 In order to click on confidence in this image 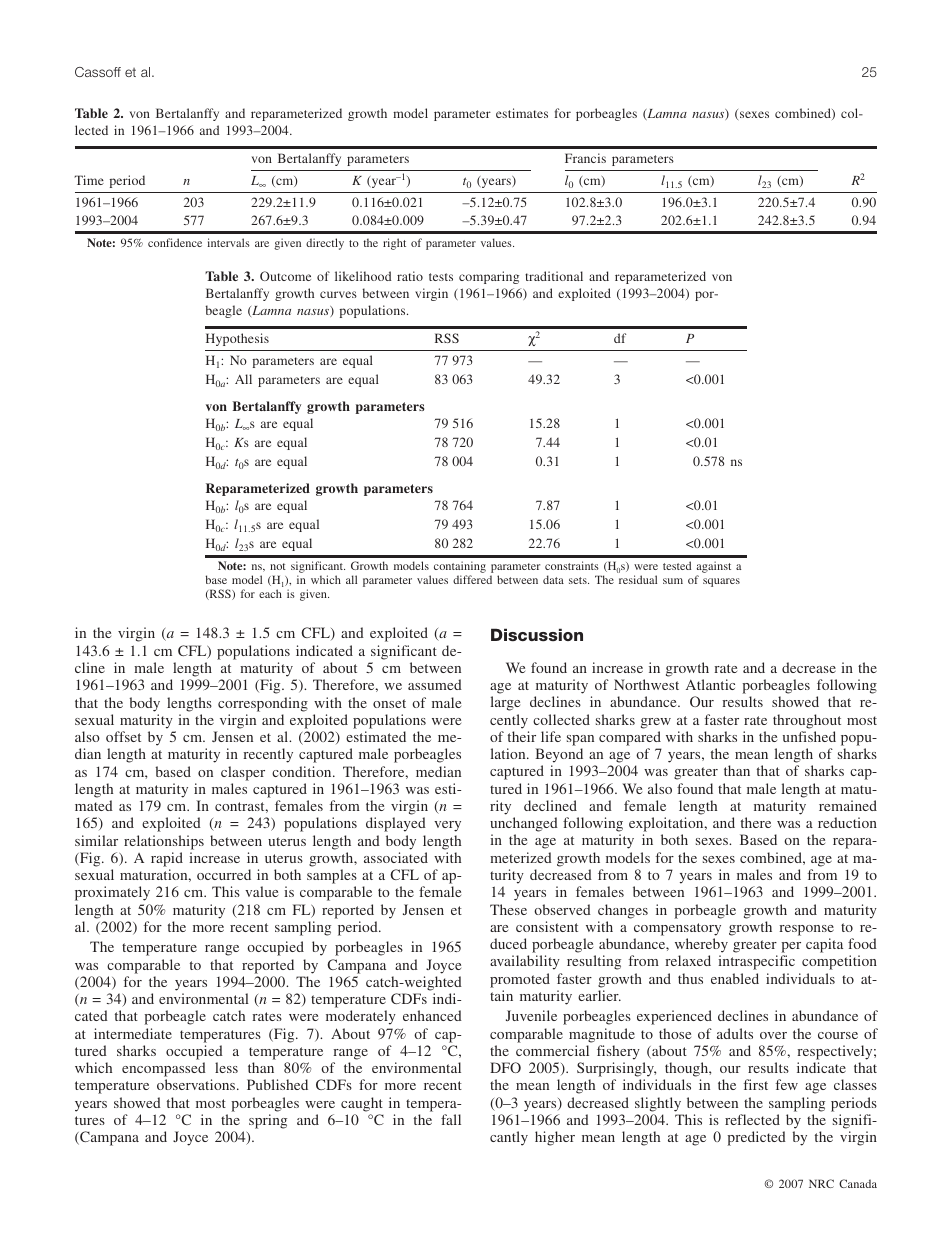, I will do `click(175, 242)`.
